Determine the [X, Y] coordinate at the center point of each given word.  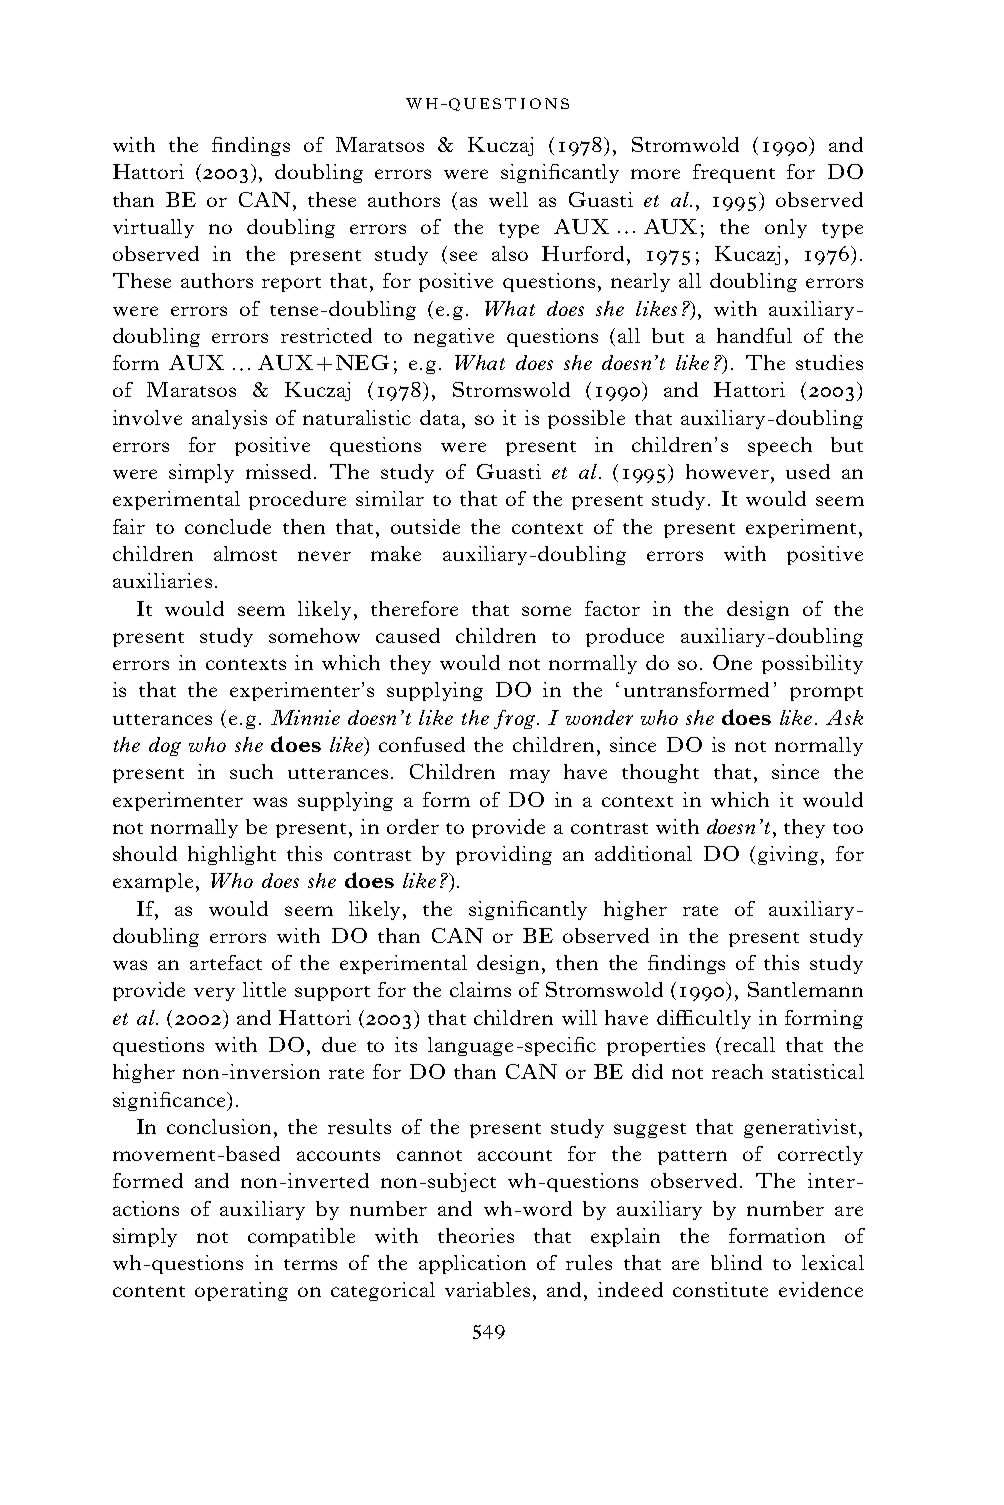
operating [241, 1291]
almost [245, 553]
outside [425, 526]
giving [788, 855]
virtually [153, 228]
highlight [232, 855]
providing [504, 855]
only [786, 228]
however [727, 471]
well [508, 199]
